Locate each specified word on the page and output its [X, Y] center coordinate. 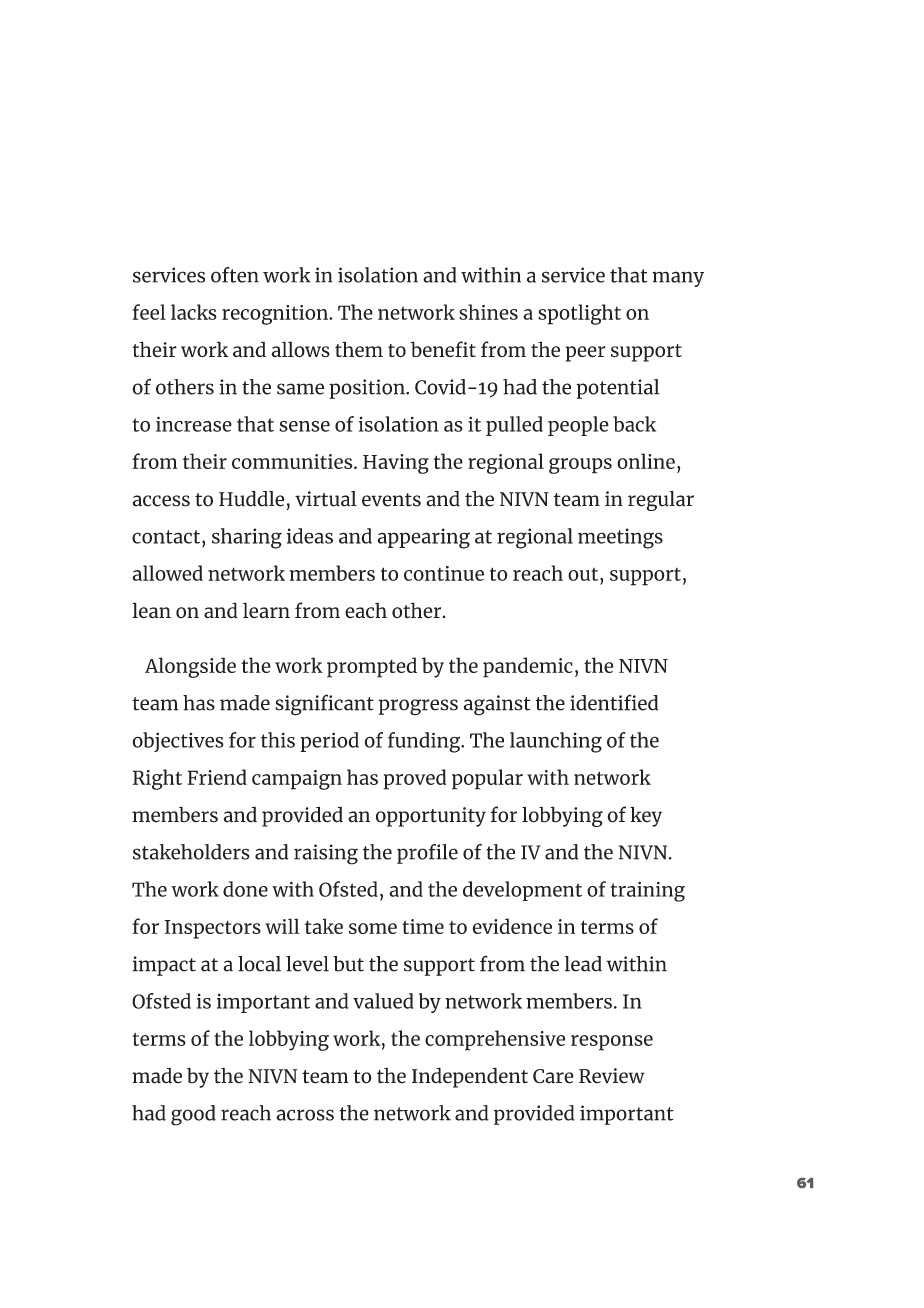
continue [444, 573]
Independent [470, 1077]
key [646, 817]
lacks [194, 312]
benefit [443, 349]
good [193, 1115]
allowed [168, 573]
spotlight [579, 314]
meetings [620, 538]
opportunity [431, 817]
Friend [217, 777]
